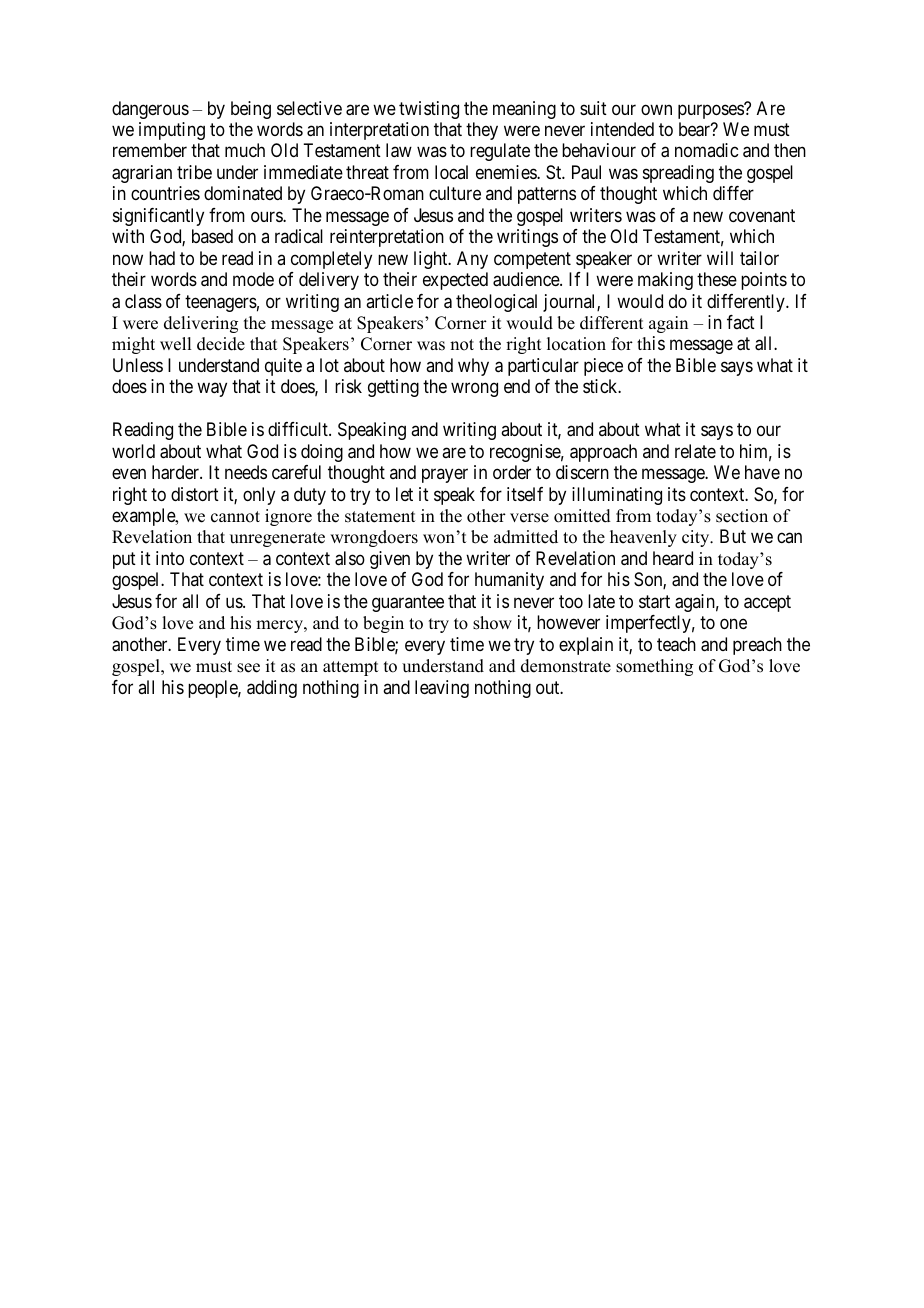 The height and width of the image is (1308, 924). What do you see at coordinates (697, 538) in the image?
I see `city` at bounding box center [697, 538].
